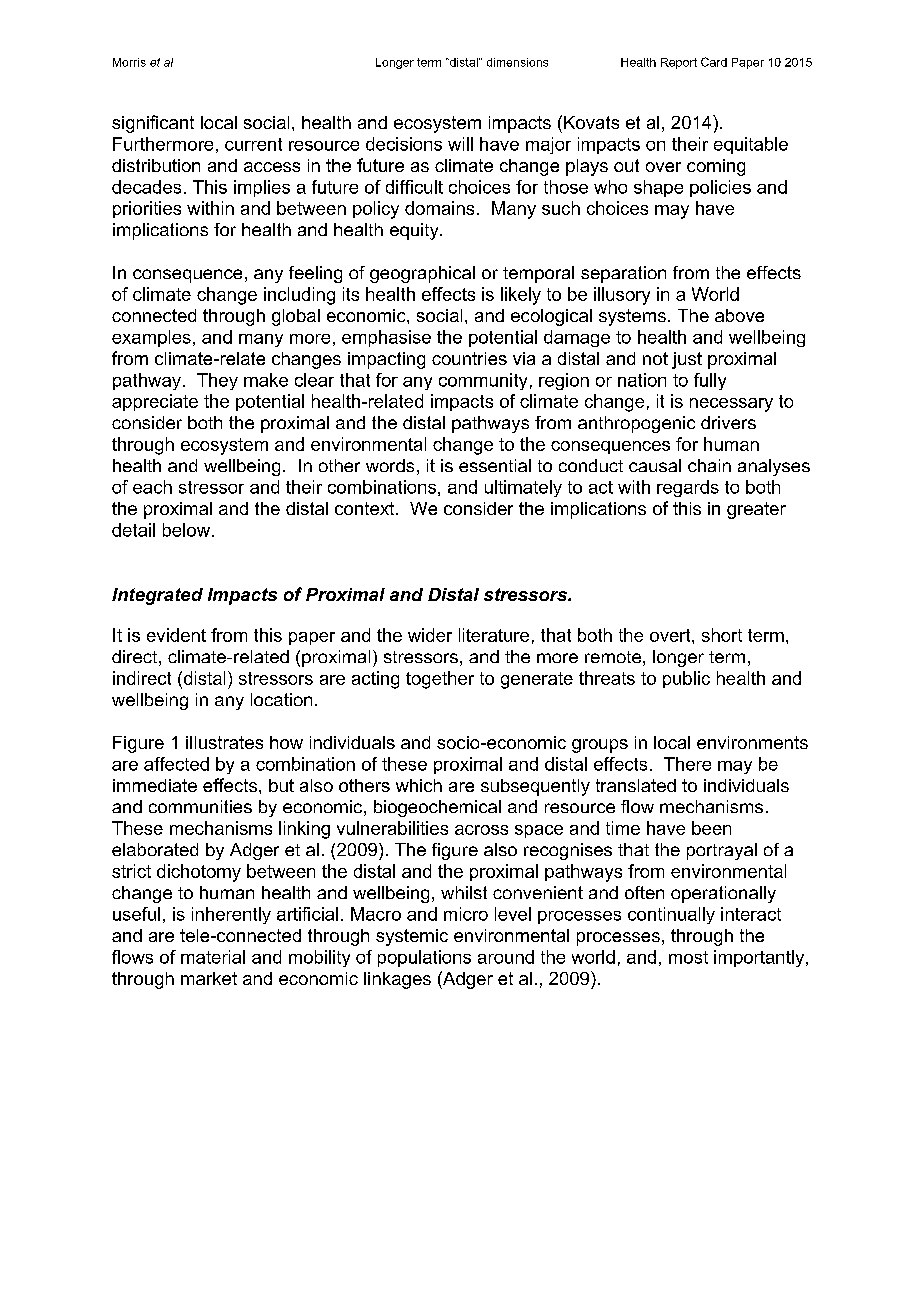 This image has height=1308, width=924. I want to click on material, so click(213, 957).
